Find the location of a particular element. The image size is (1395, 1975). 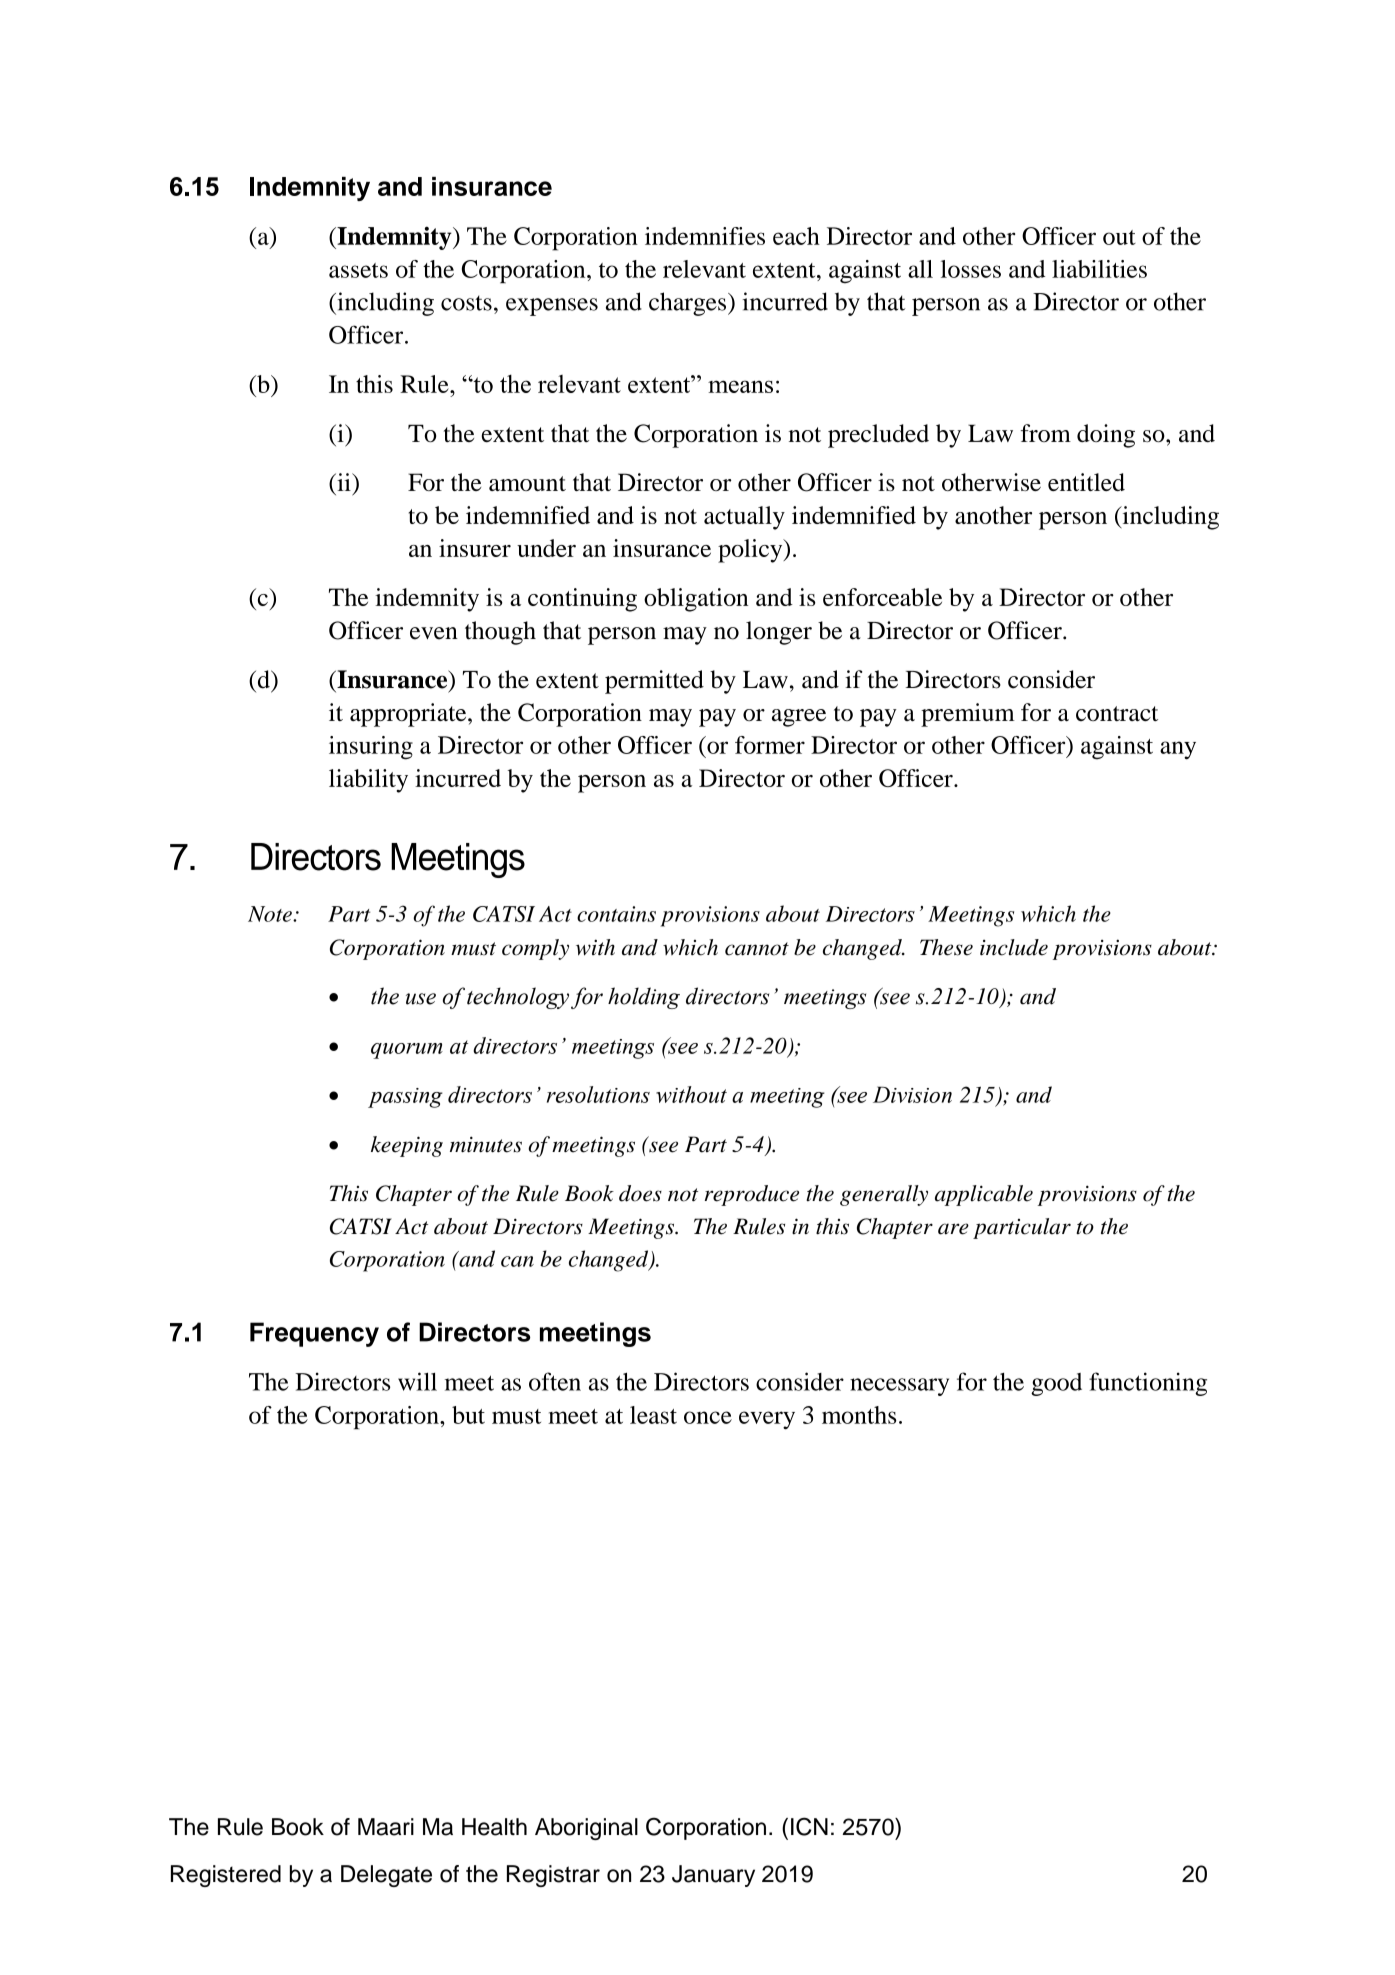

Frequency is located at coordinates (314, 1334).
